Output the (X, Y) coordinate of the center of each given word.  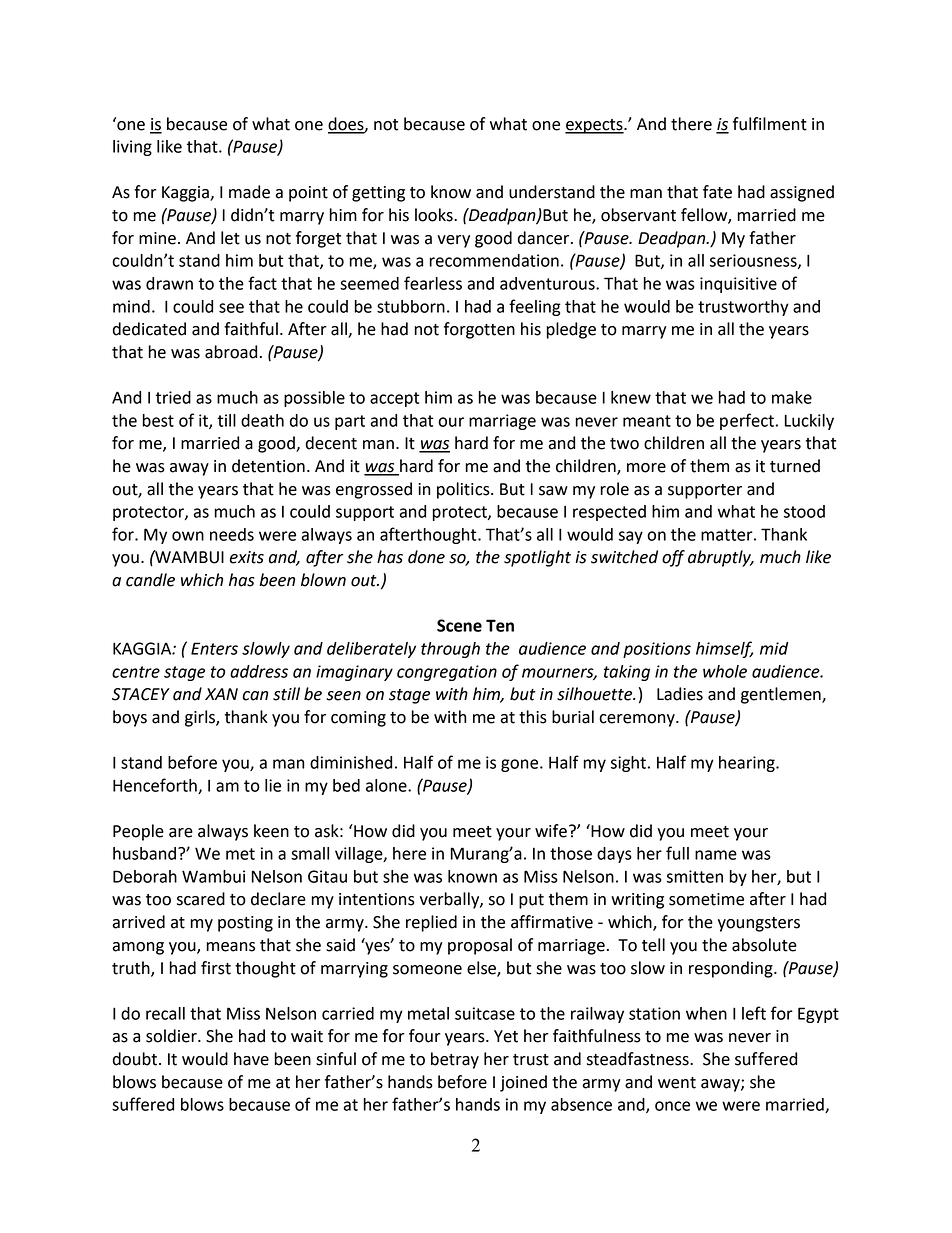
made (249, 192)
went (677, 1083)
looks (435, 215)
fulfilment (770, 124)
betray (455, 1060)
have (251, 1059)
